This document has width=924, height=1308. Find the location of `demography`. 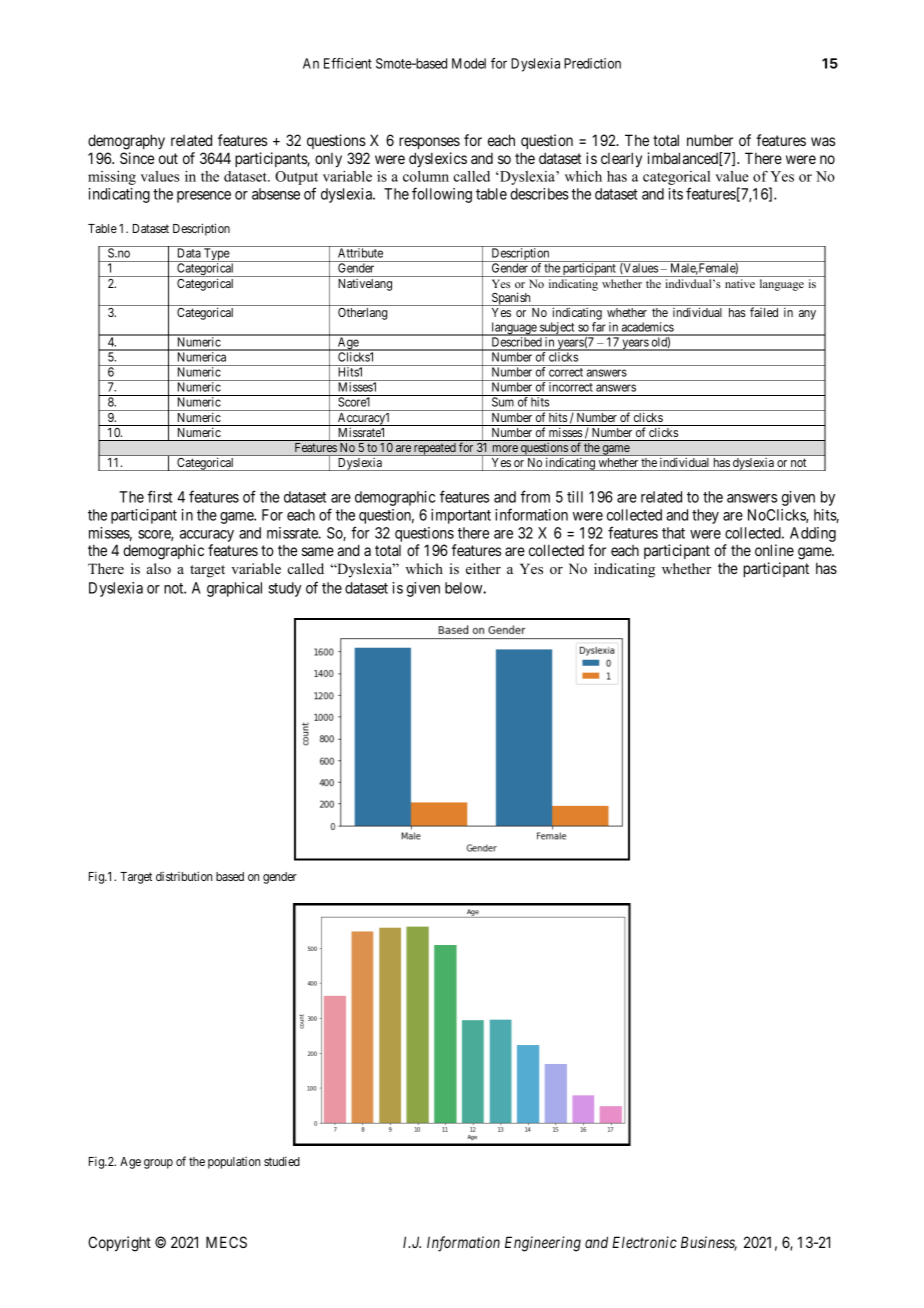

demography is located at coordinates (126, 142).
